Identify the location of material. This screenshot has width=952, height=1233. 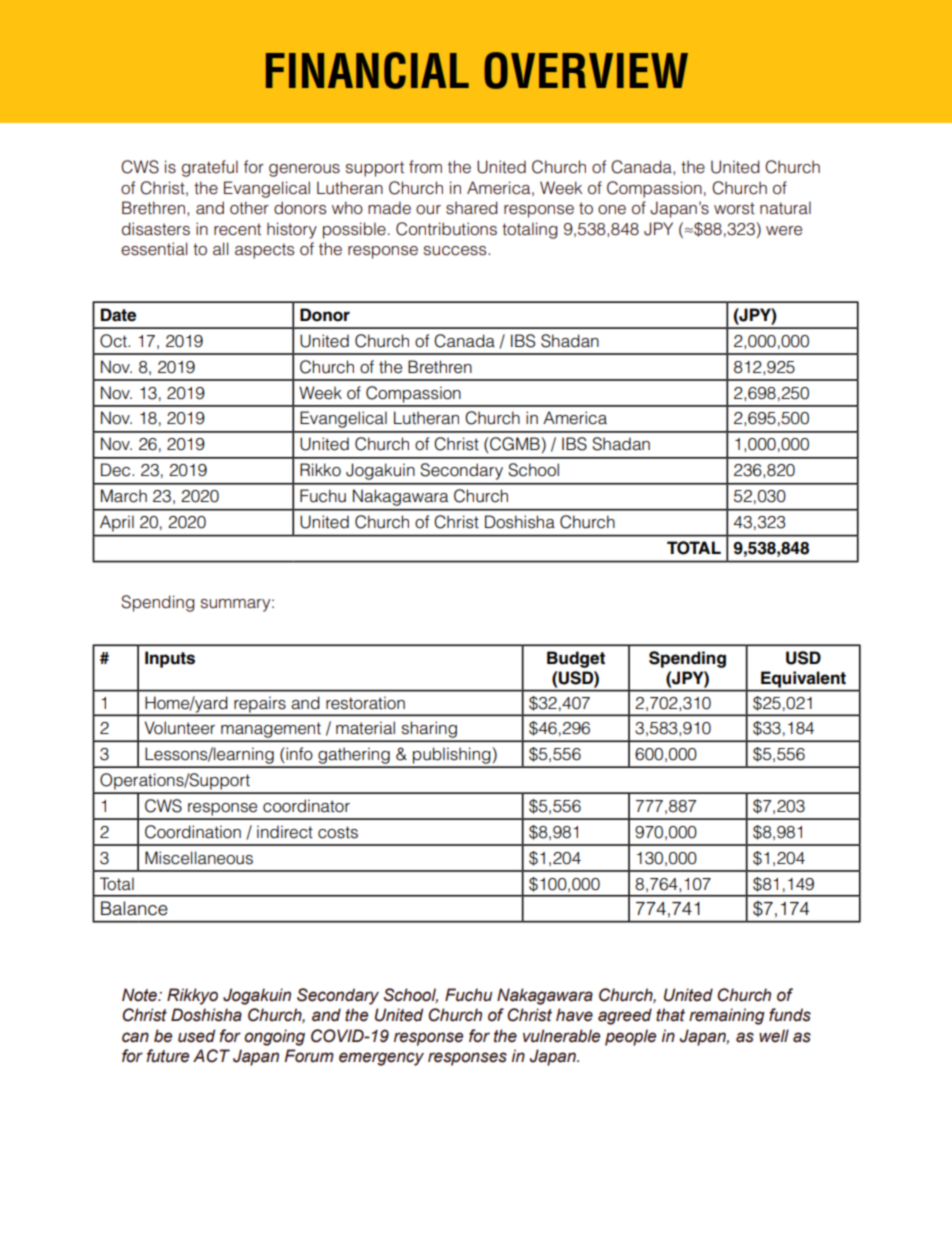
(365, 728).
